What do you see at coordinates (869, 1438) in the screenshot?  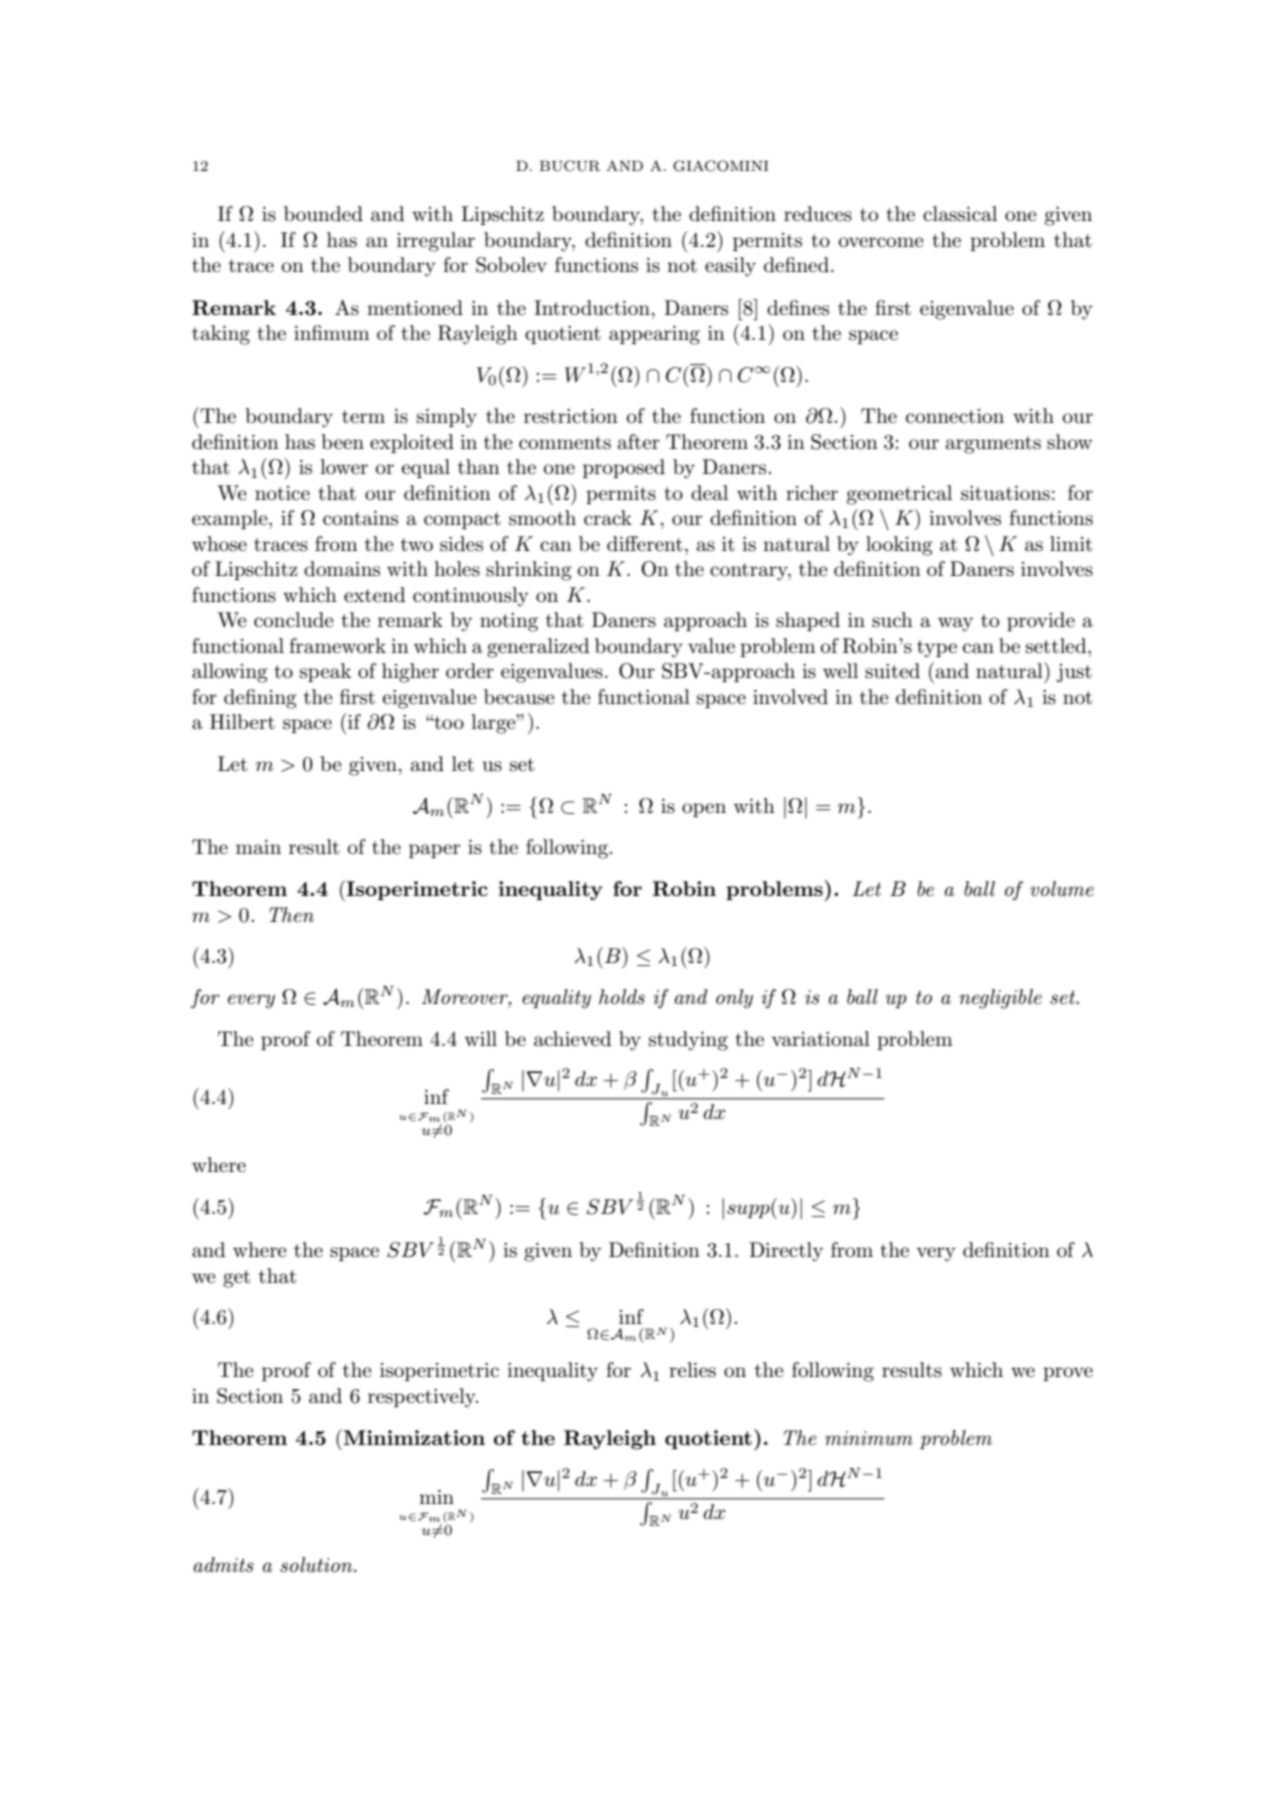 I see `minimum` at bounding box center [869, 1438].
